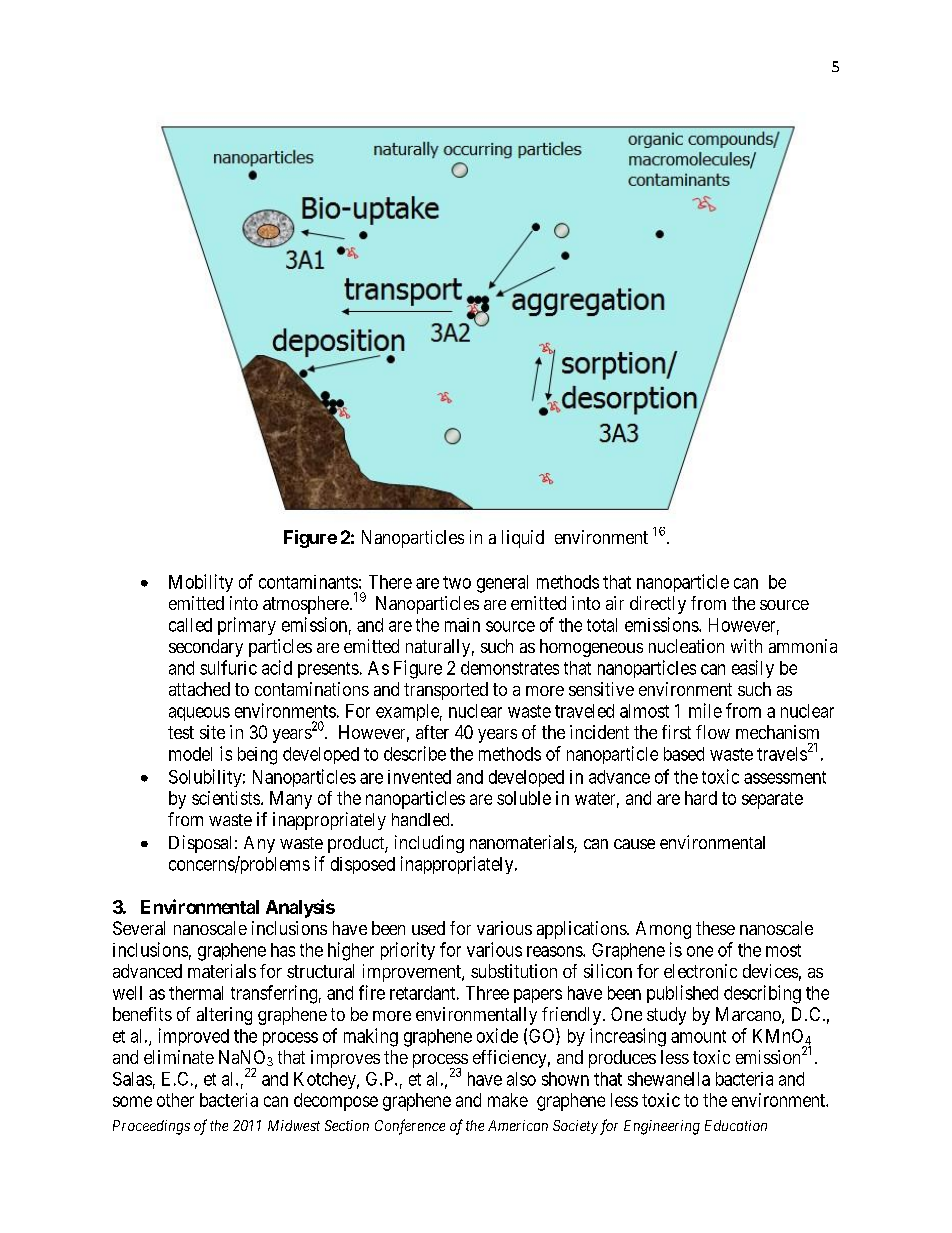 This screenshot has width=952, height=1233. Describe the element at coordinates (201, 583) in the screenshot. I see `Mobility` at that location.
